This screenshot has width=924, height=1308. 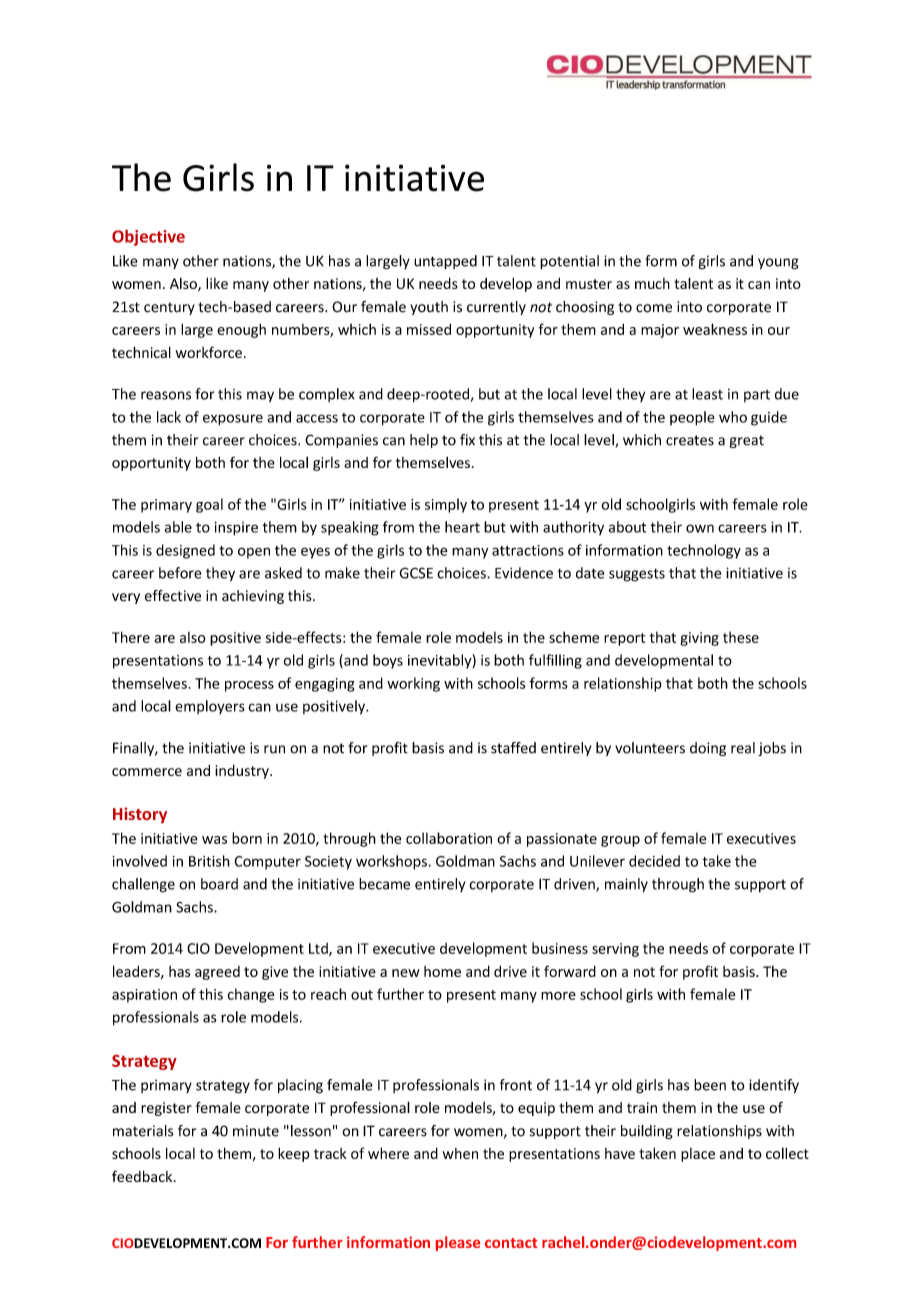 What do you see at coordinates (652, 283) in the screenshot?
I see `much` at bounding box center [652, 283].
